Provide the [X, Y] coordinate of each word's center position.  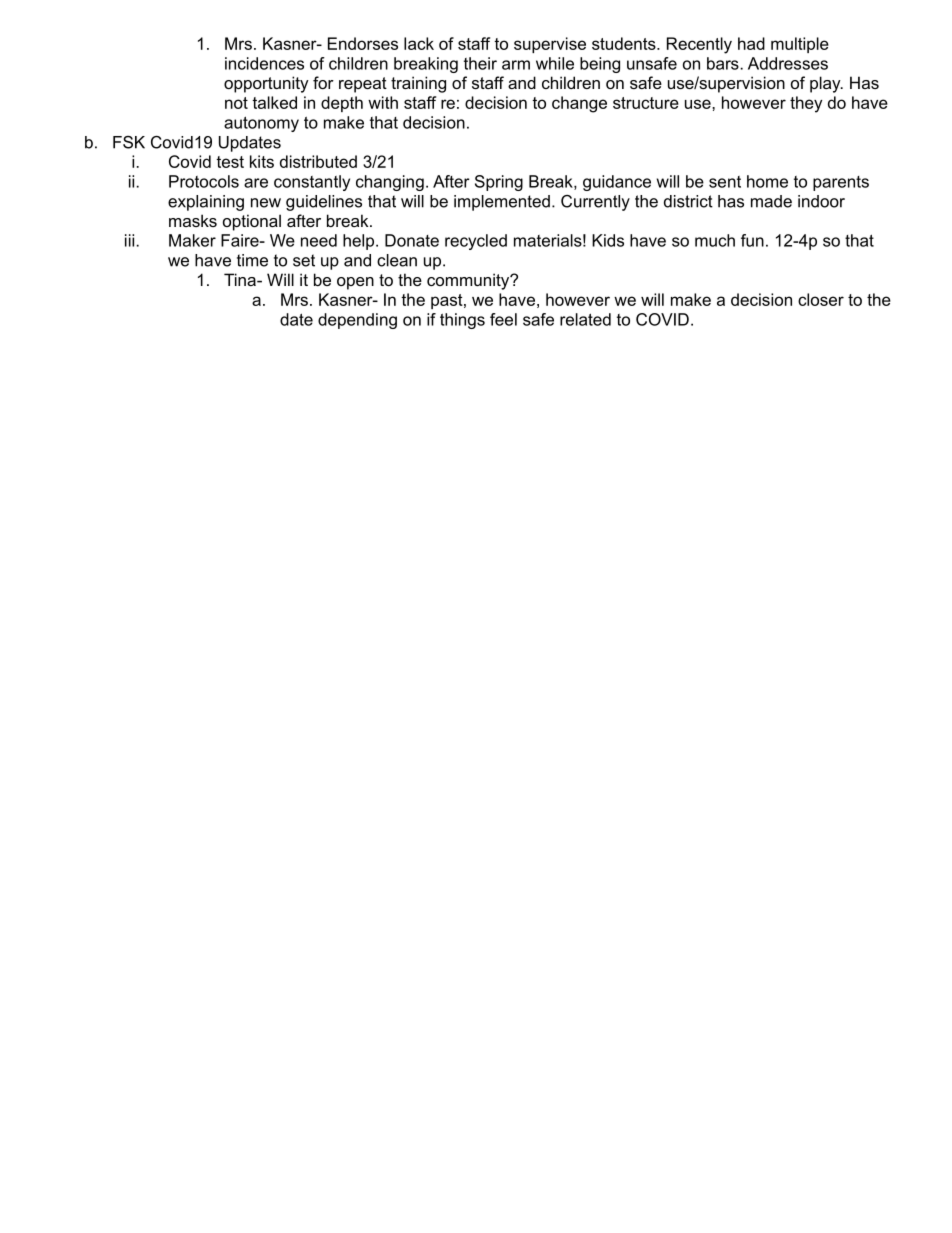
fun [752, 240]
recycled [476, 242]
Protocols [204, 181]
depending [357, 321]
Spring [499, 183]
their [480, 63]
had [751, 43]
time [252, 260]
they [806, 104]
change [579, 104]
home [767, 181]
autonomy [261, 124]
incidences [264, 63]
